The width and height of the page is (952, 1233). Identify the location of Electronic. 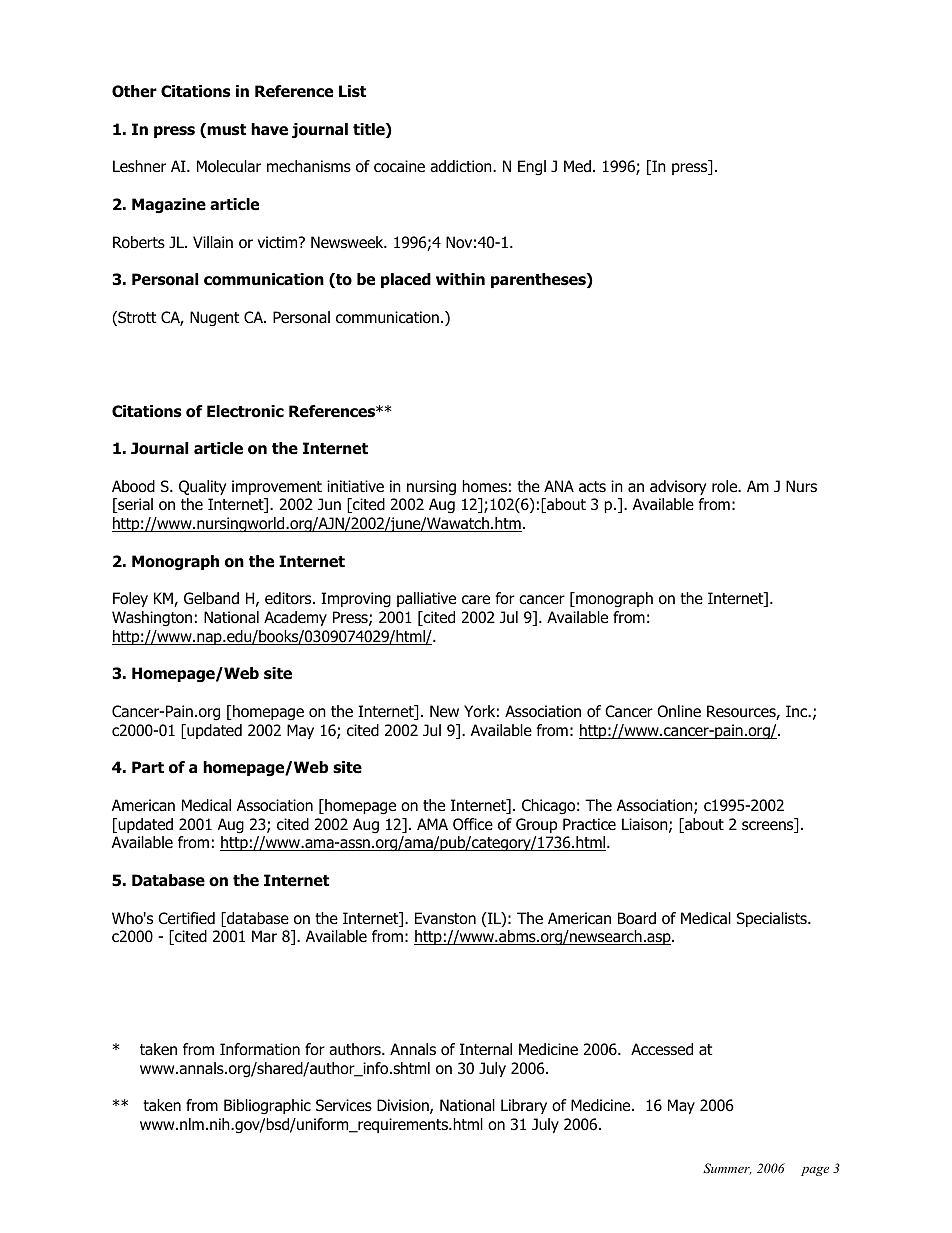
(245, 411).
